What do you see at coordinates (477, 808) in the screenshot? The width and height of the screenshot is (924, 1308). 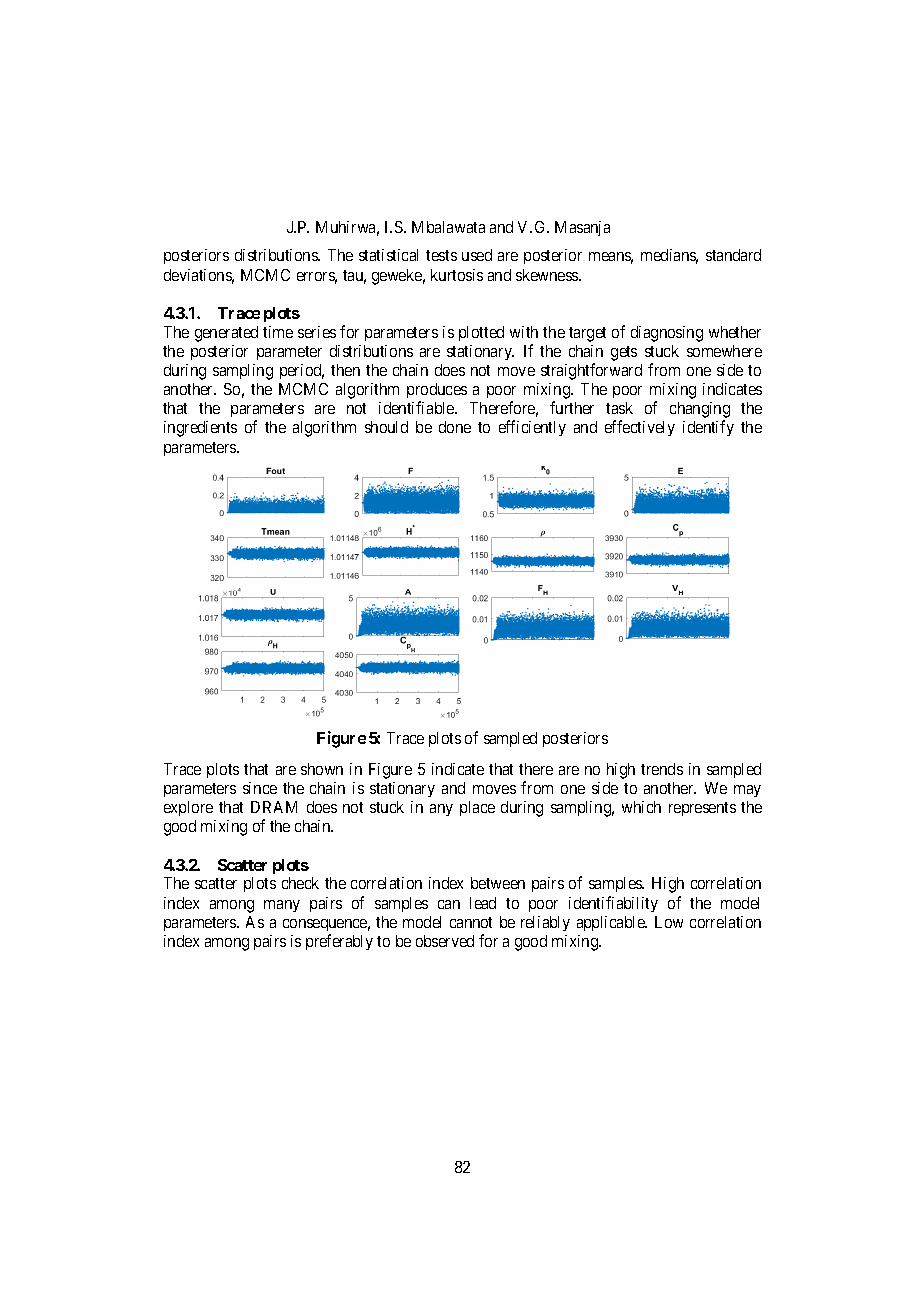 I see `place` at bounding box center [477, 808].
